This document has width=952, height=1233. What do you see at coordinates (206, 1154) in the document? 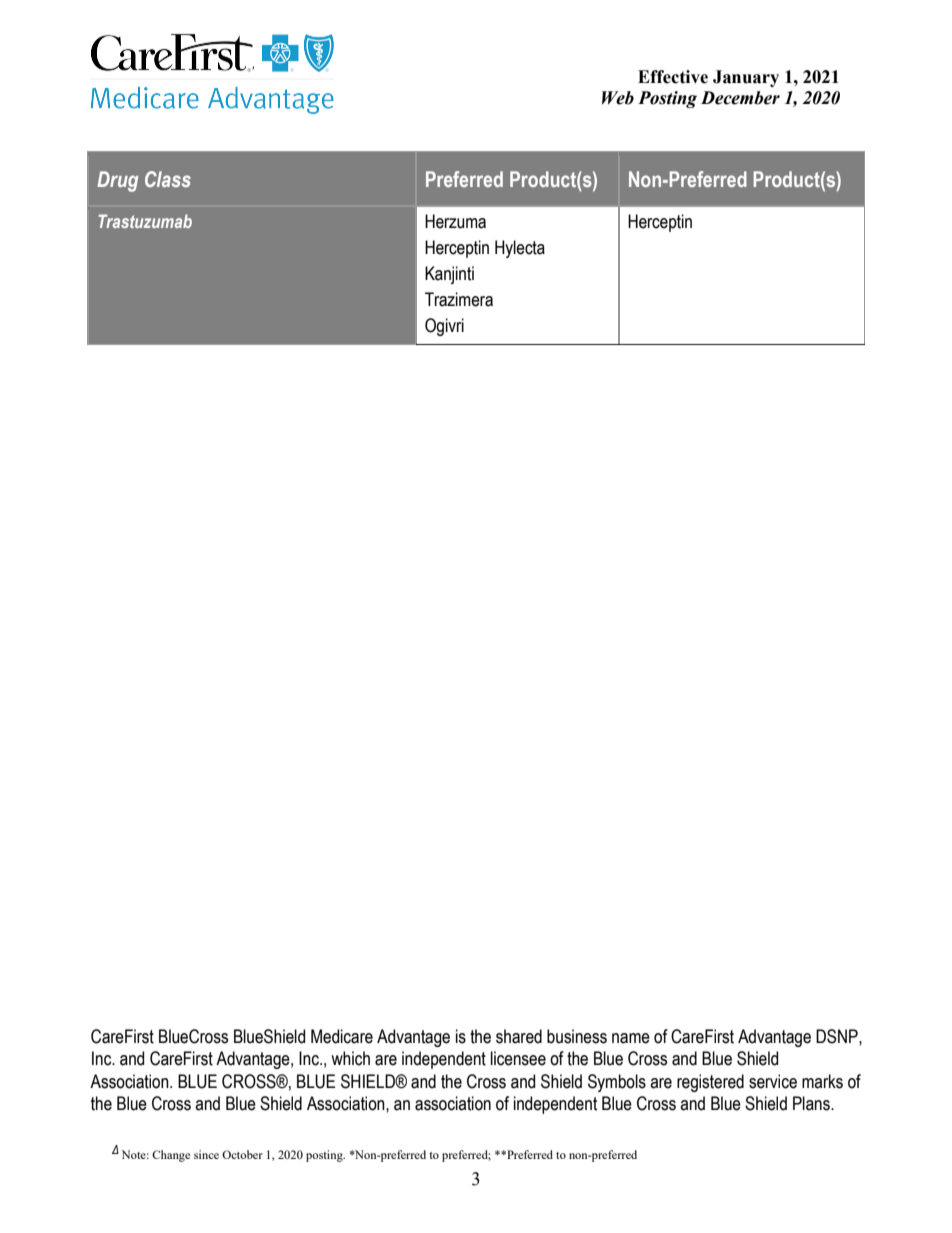
I see `since` at bounding box center [206, 1154].
